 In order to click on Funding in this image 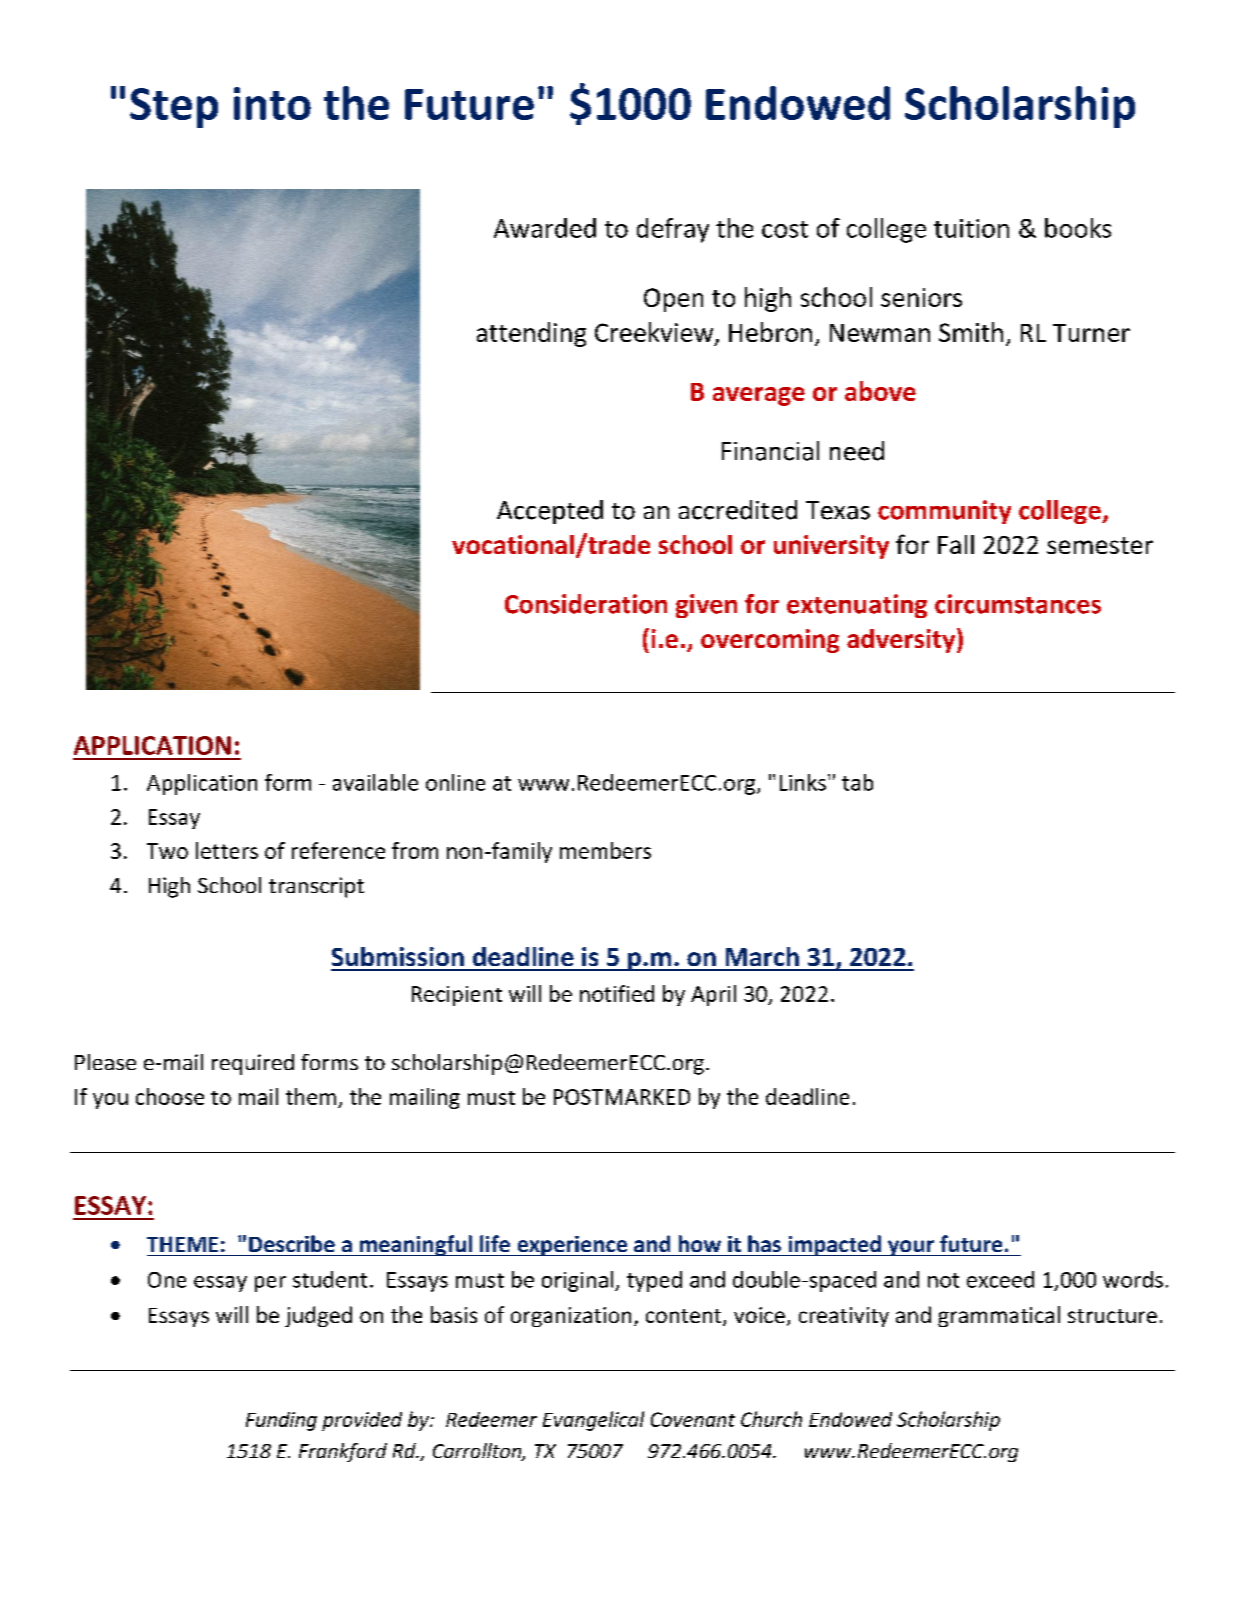, I will do `click(281, 1421)`.
